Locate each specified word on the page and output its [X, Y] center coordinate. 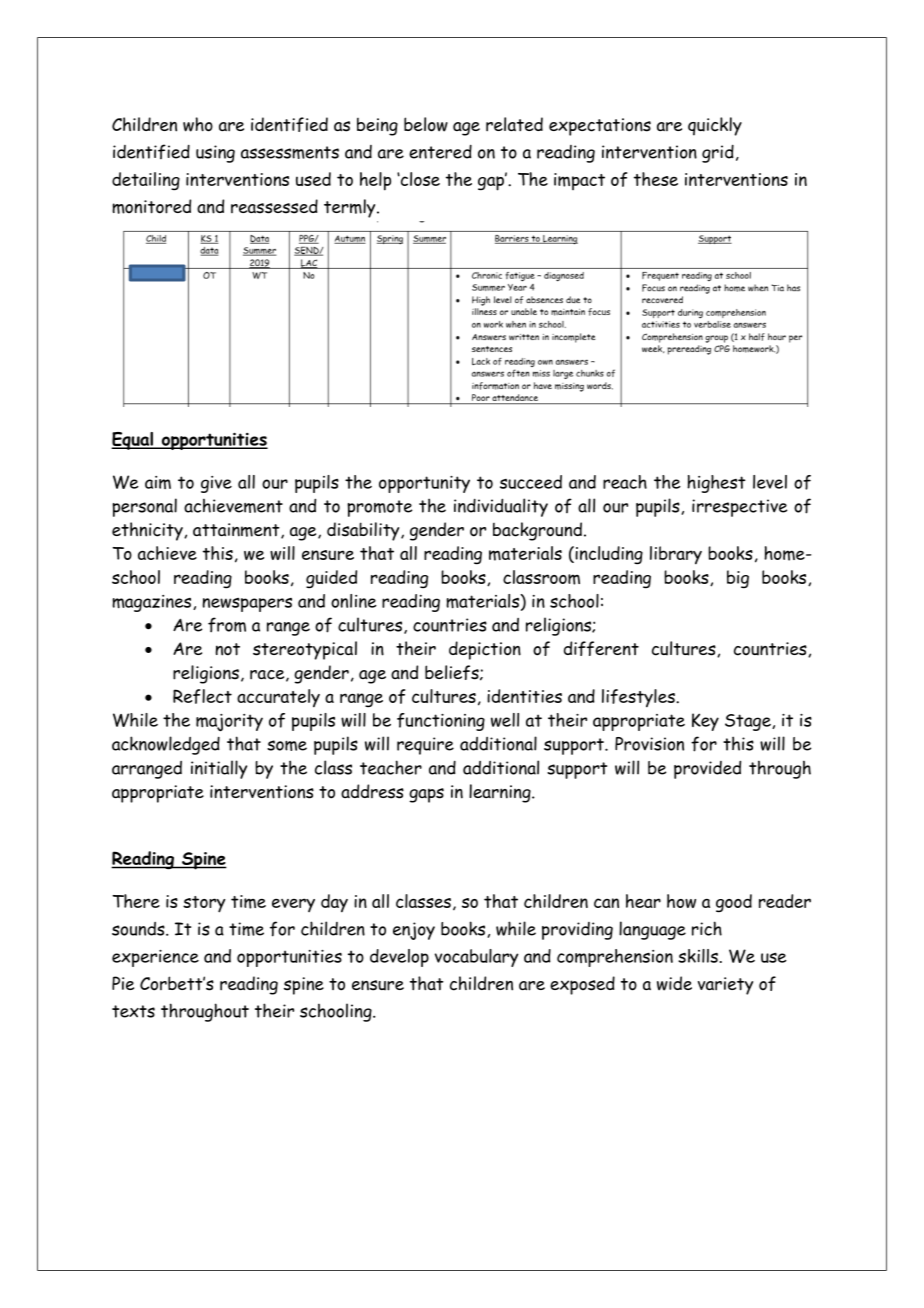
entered [440, 151]
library [676, 555]
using [215, 154]
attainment [237, 531]
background [537, 531]
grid [718, 153]
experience [155, 958]
